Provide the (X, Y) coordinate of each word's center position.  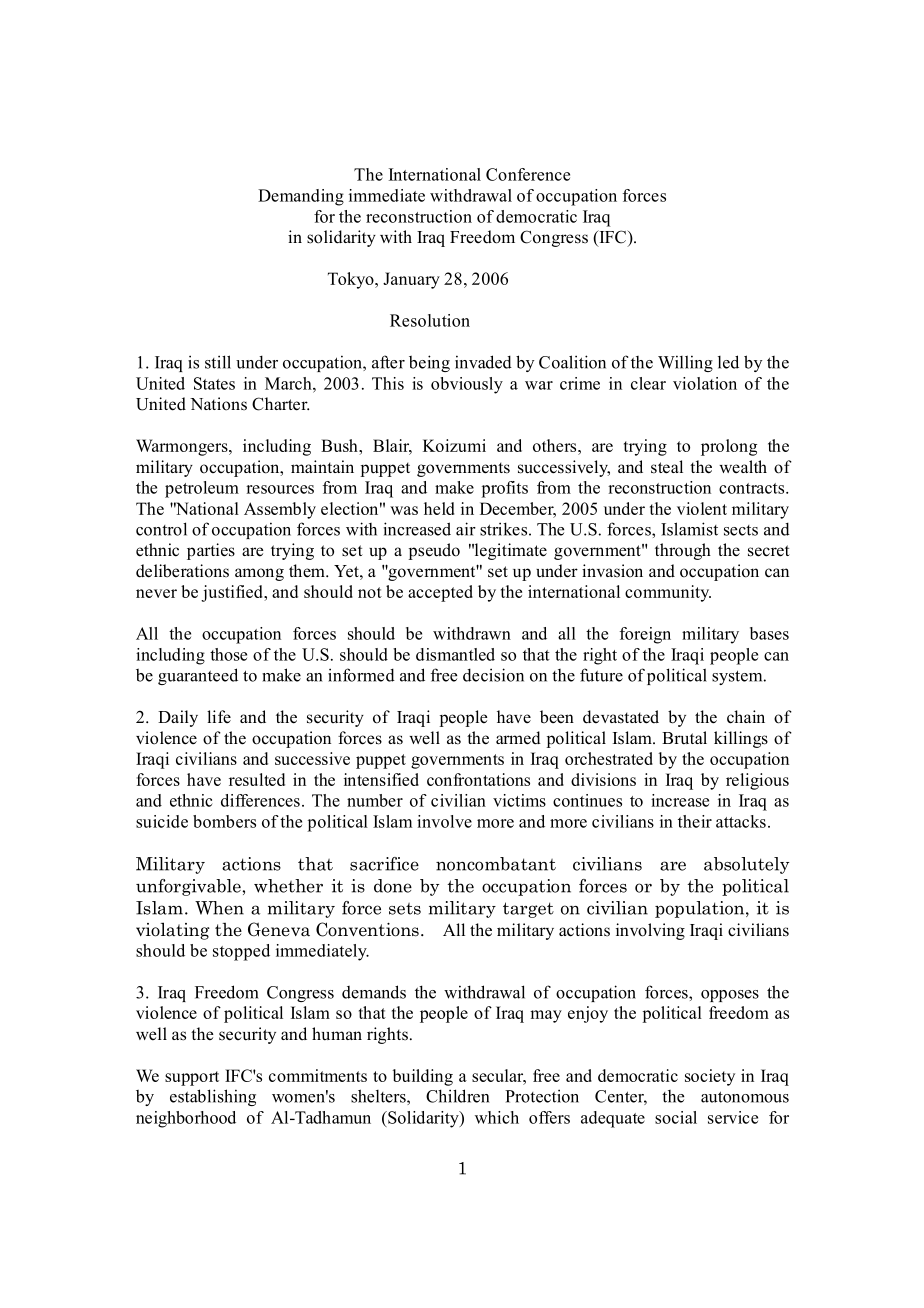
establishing (213, 1097)
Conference (528, 174)
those (228, 654)
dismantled (455, 654)
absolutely (746, 865)
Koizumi (454, 445)
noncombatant (496, 864)
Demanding (301, 197)
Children (457, 1096)
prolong (729, 447)
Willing (685, 363)
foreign (645, 635)
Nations (218, 404)
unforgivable (189, 887)
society (710, 1077)
